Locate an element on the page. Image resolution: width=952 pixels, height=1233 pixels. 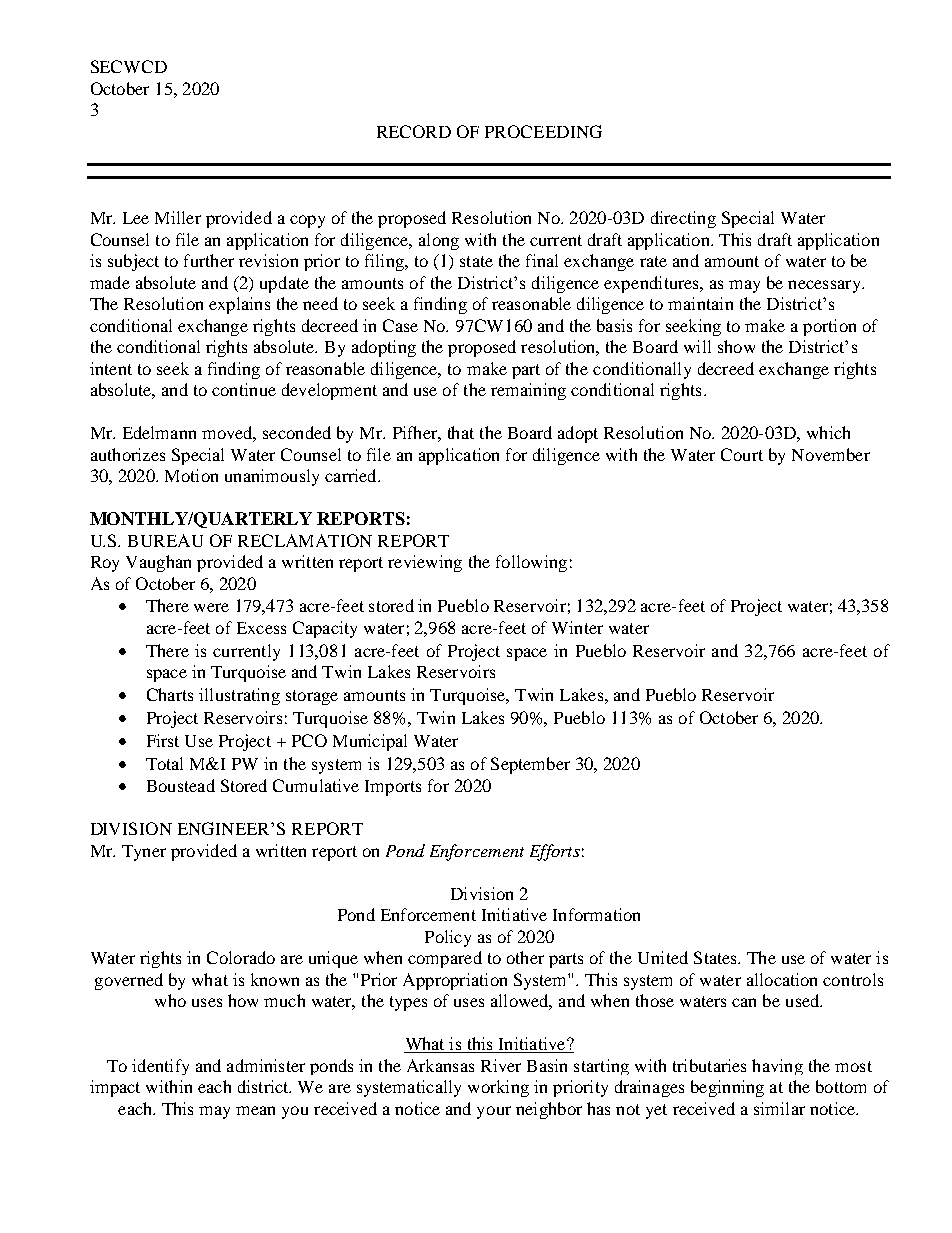
directing is located at coordinates (683, 219).
